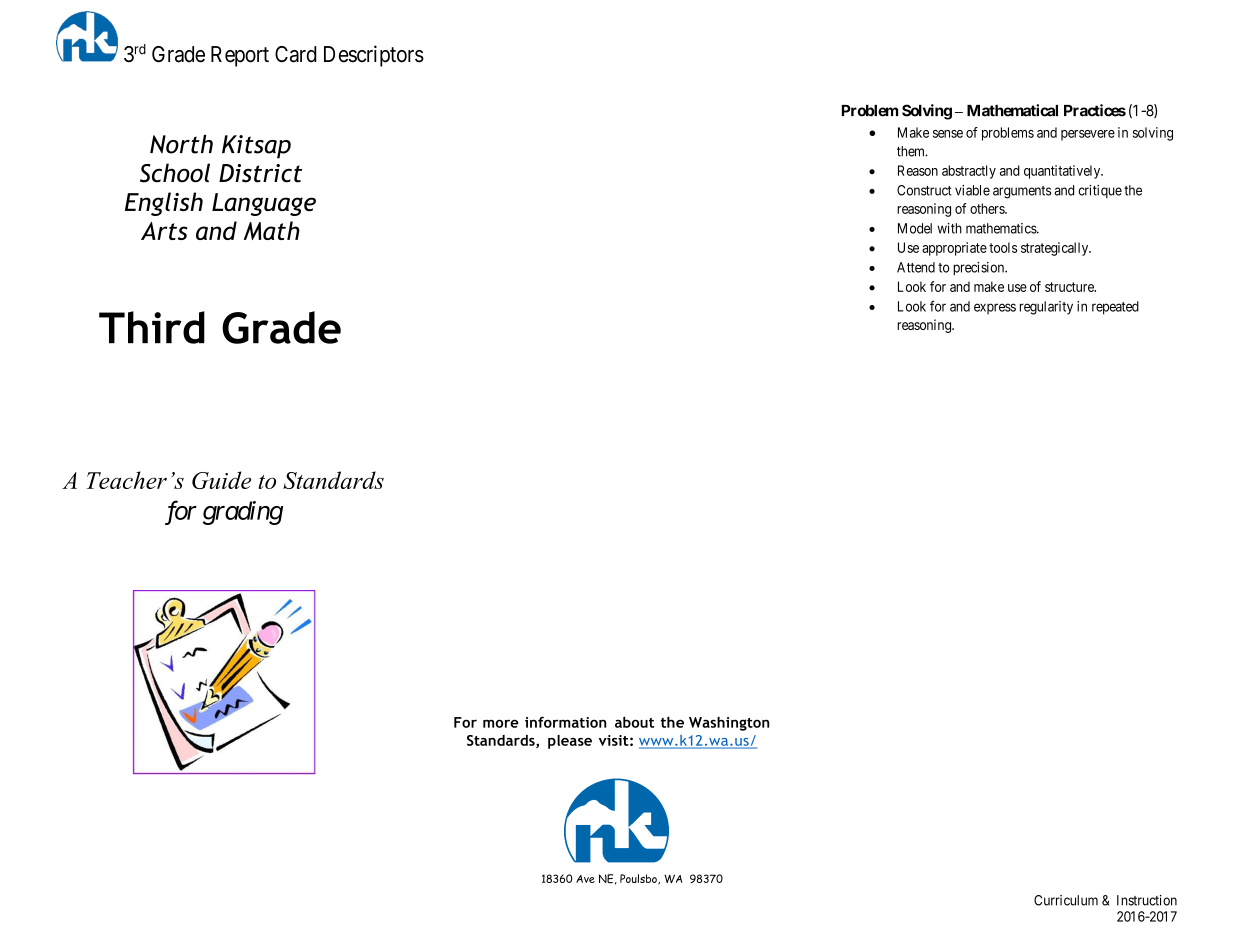  What do you see at coordinates (1066, 900) in the screenshot?
I see `Curriculum` at bounding box center [1066, 900].
